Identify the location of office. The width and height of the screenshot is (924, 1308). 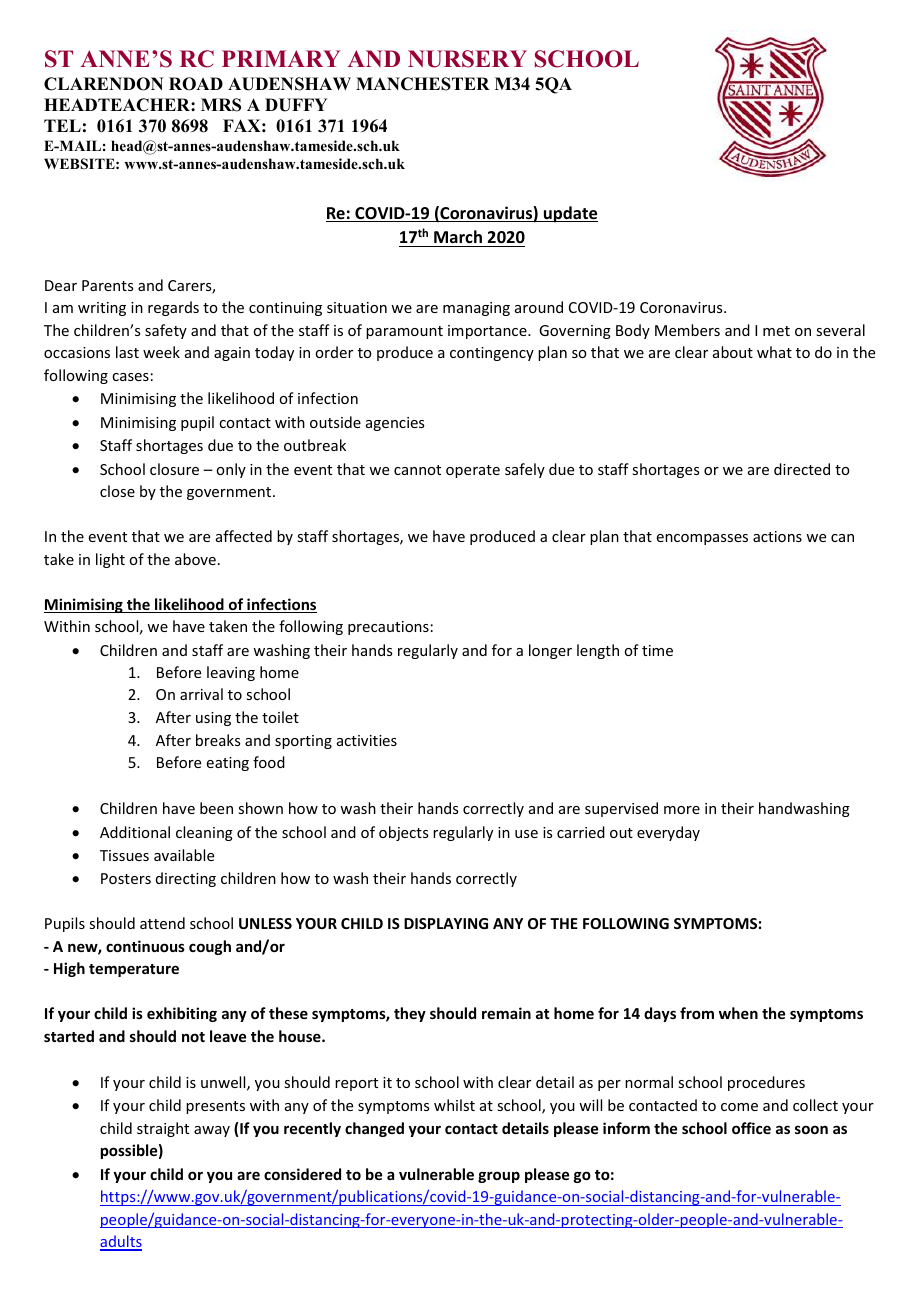
(751, 1128).
